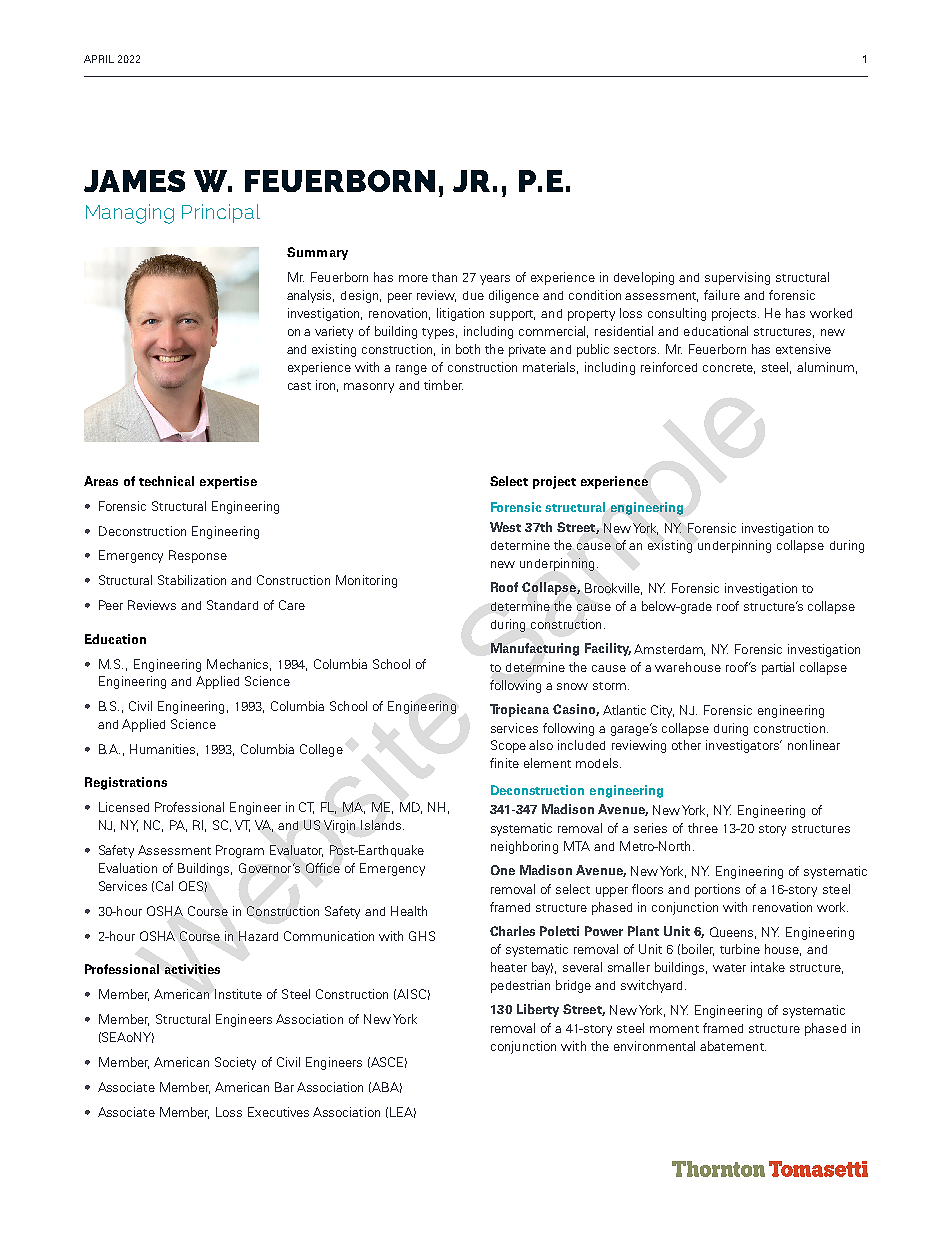 This screenshot has height=1233, width=952. Describe the element at coordinates (473, 295) in the screenshot. I see `due` at that location.
